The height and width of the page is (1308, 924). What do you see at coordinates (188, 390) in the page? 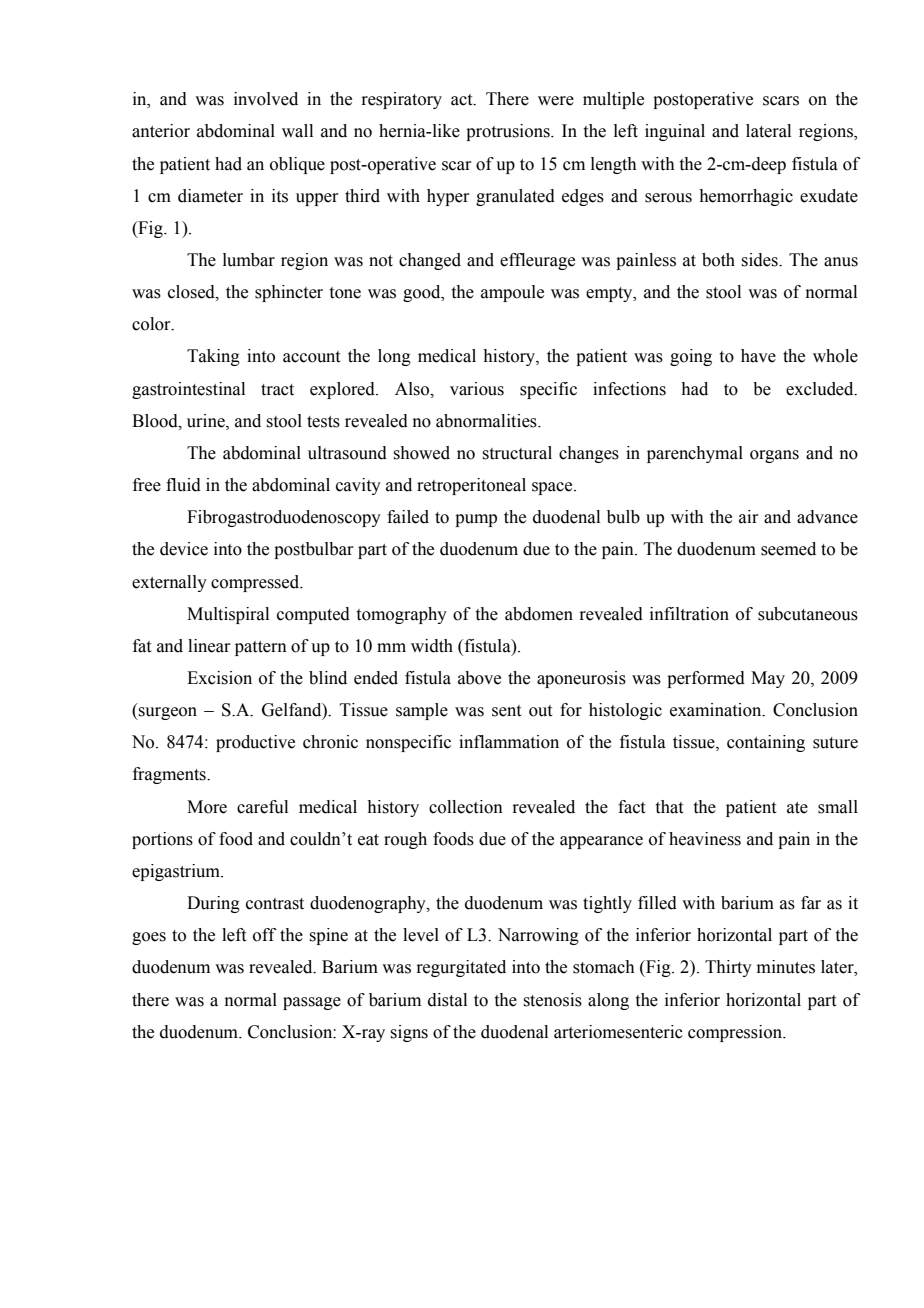
I see `gastrointestinal` at bounding box center [188, 390].
